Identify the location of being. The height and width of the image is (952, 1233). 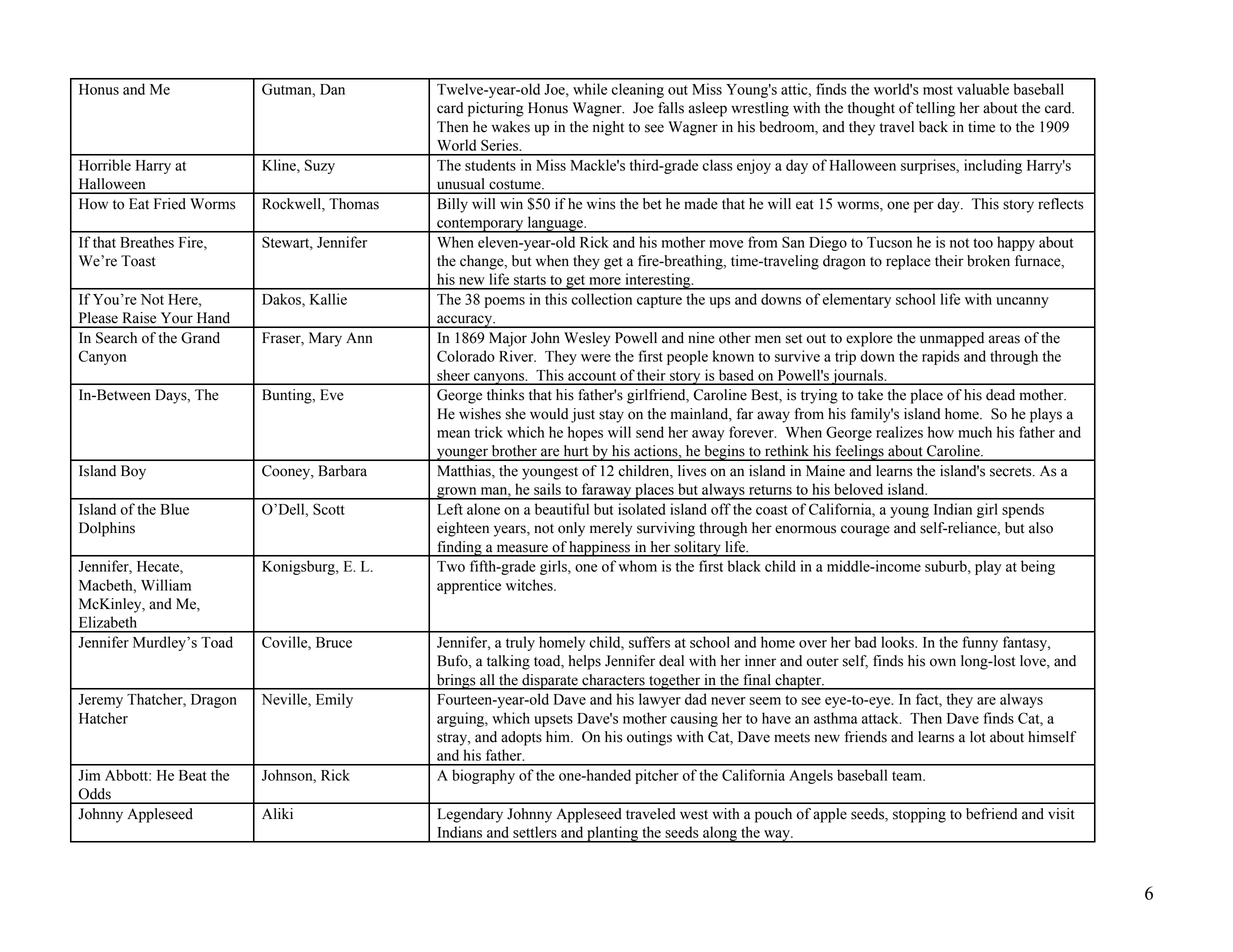
(1038, 567).
